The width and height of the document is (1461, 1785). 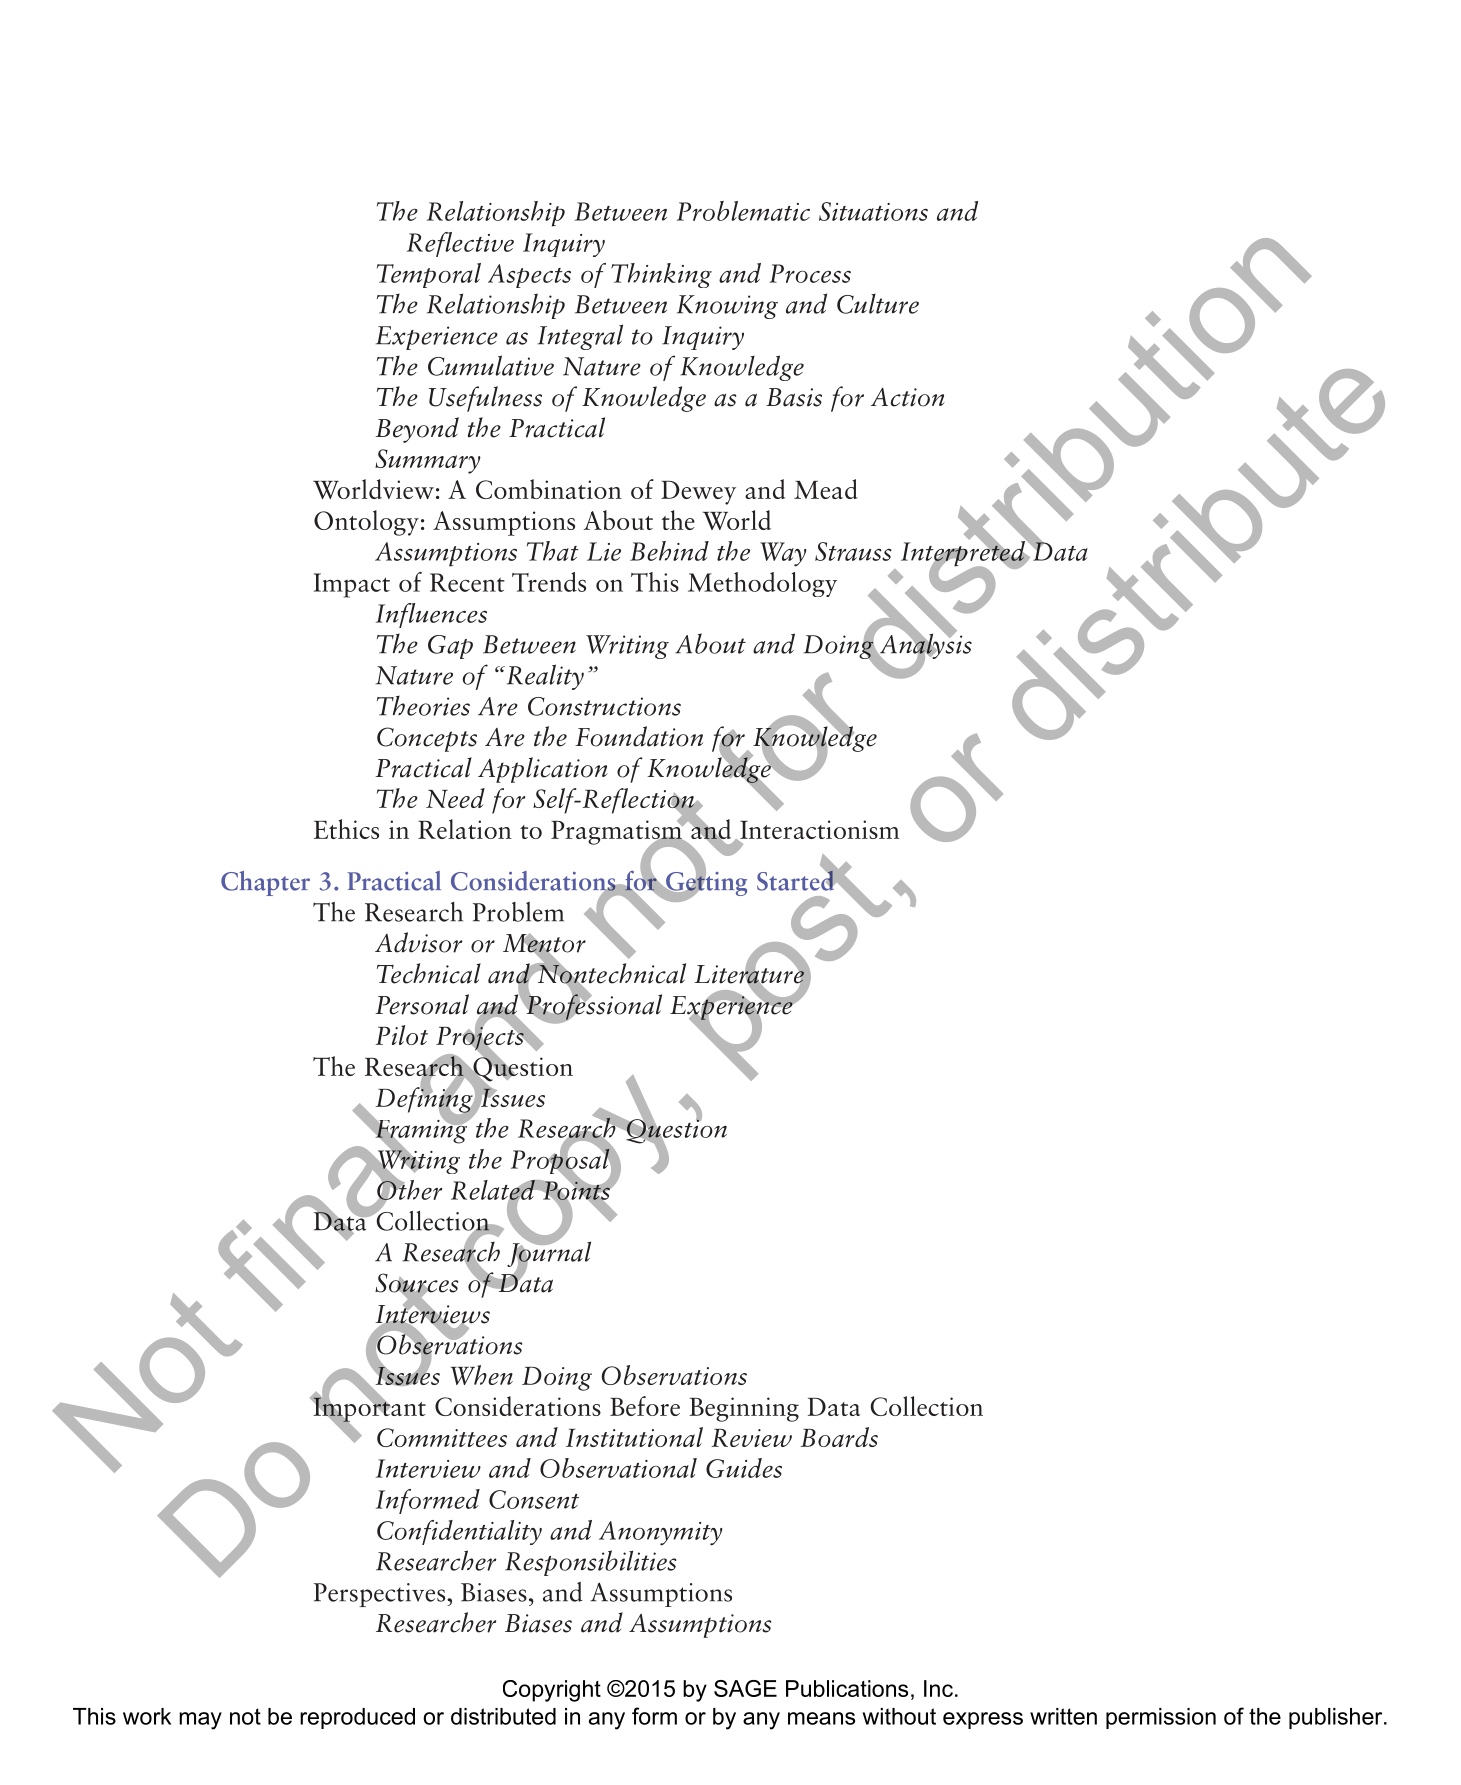 I want to click on Strauss, so click(x=853, y=551).
